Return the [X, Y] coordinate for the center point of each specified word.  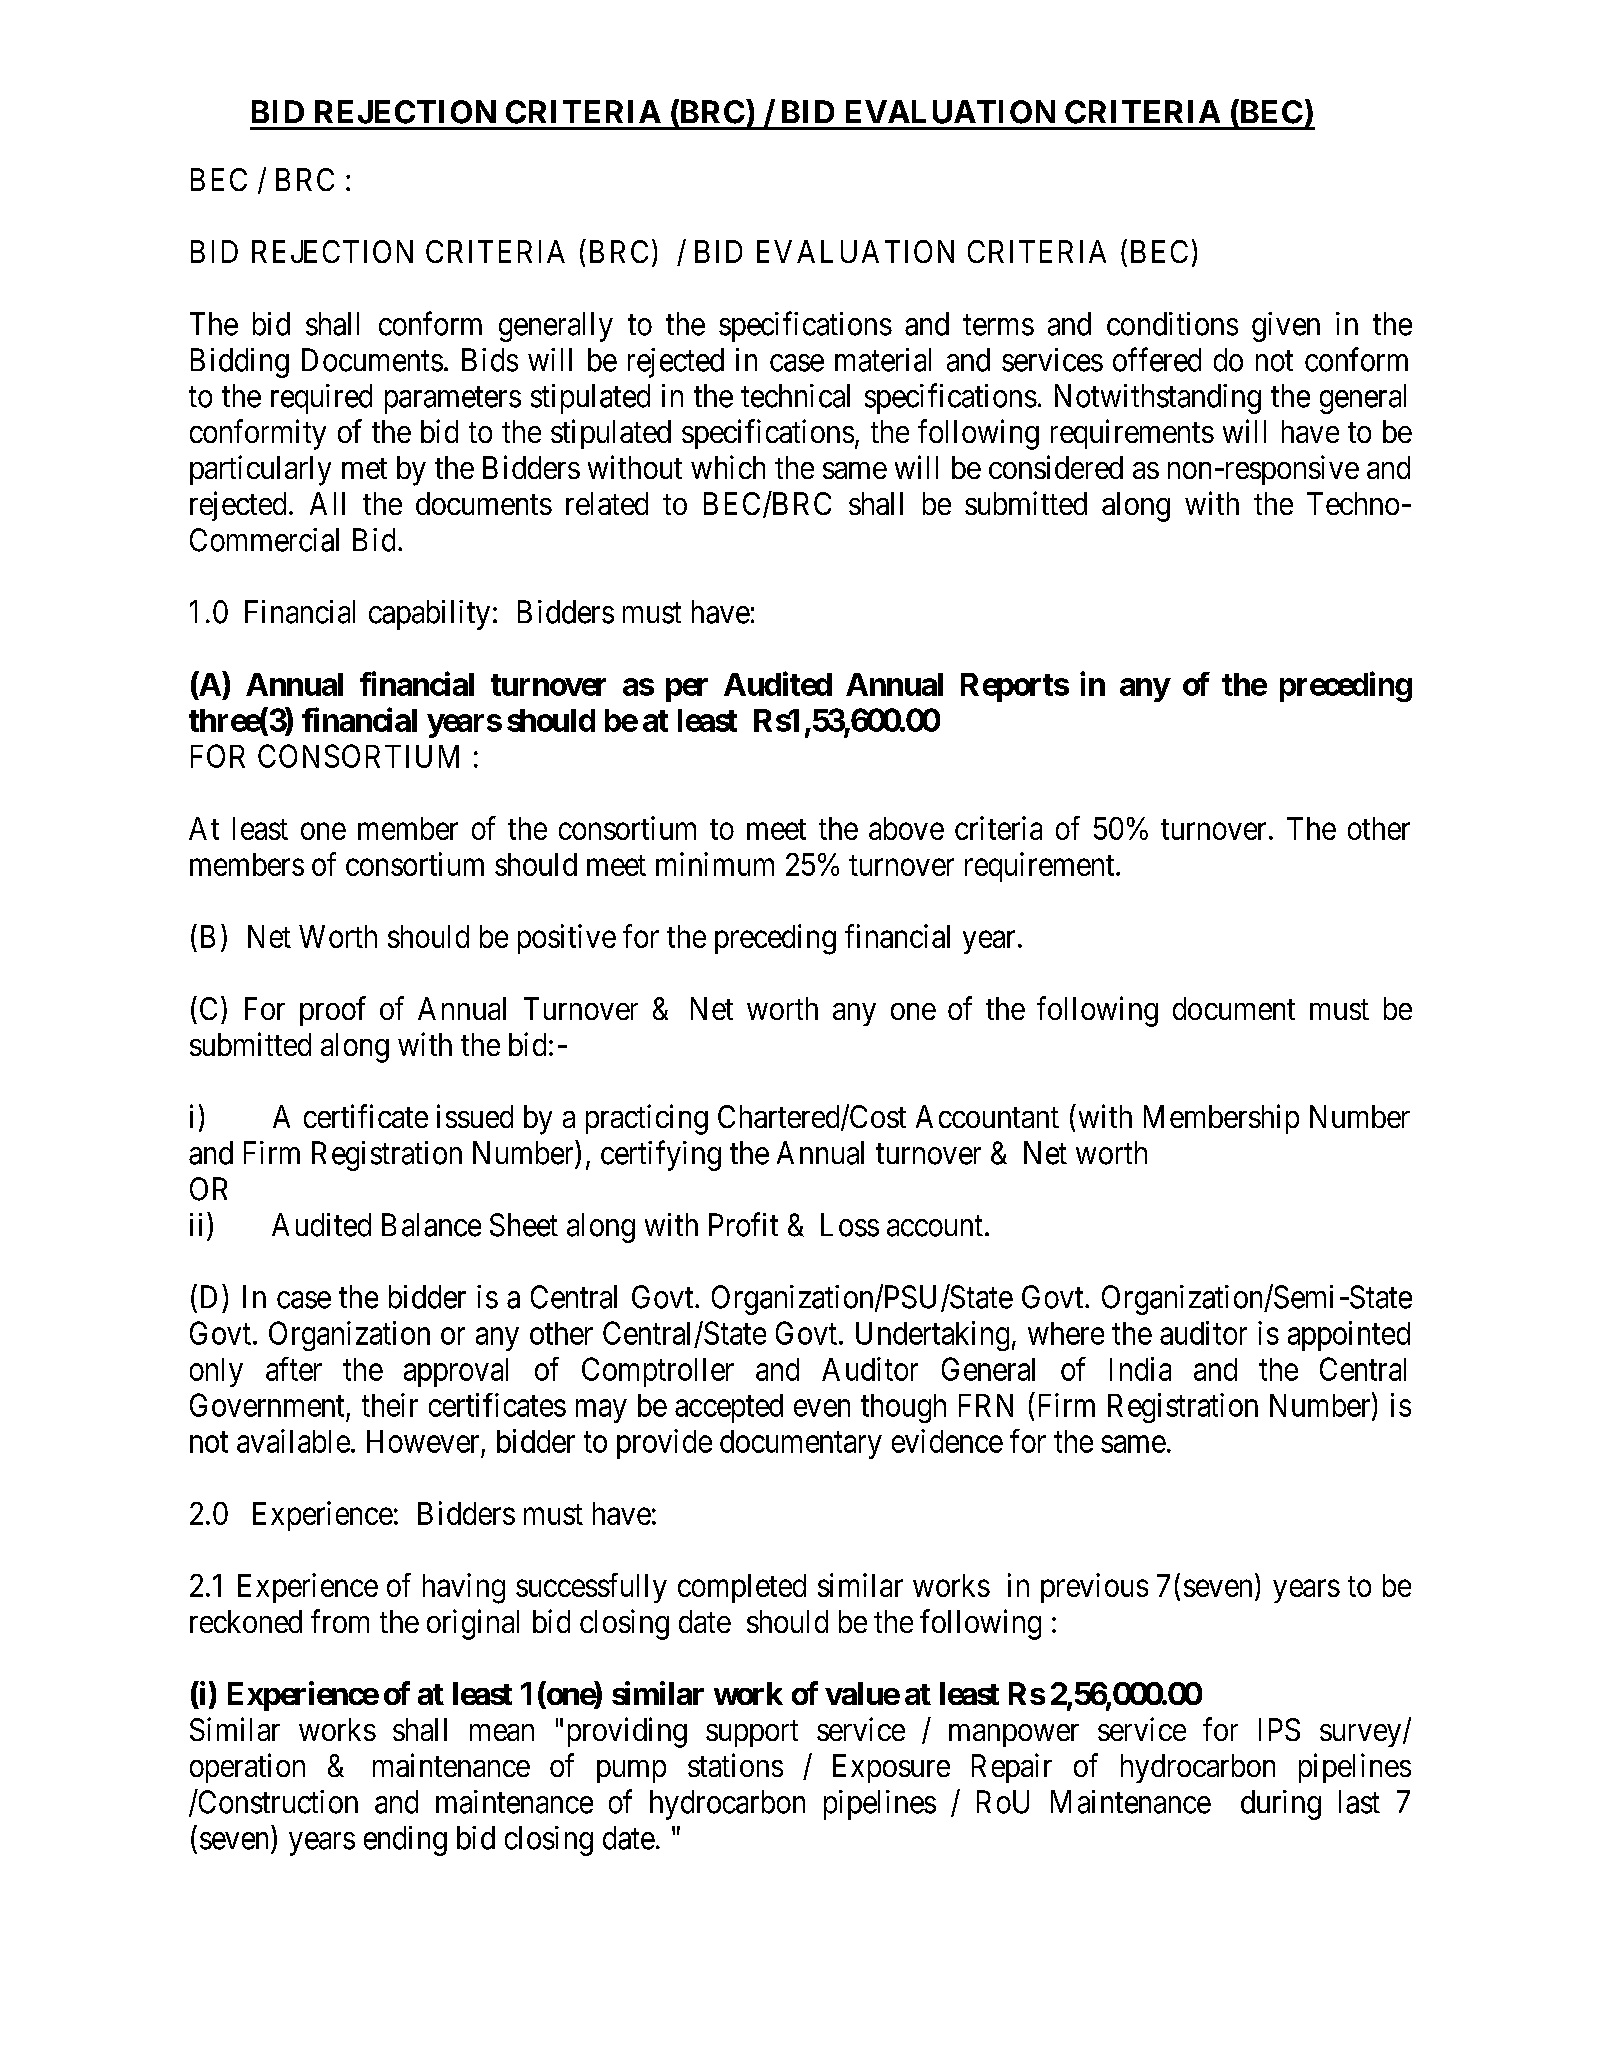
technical [795, 396]
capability [429, 615]
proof [333, 1011]
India [1140, 1369]
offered [1157, 359]
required [321, 399]
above [906, 828]
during [1281, 1805]
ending [405, 1841]
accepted [729, 1408]
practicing [647, 1119]
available [293, 1441]
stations [735, 1765]
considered [1056, 467]
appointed [1349, 1336]
